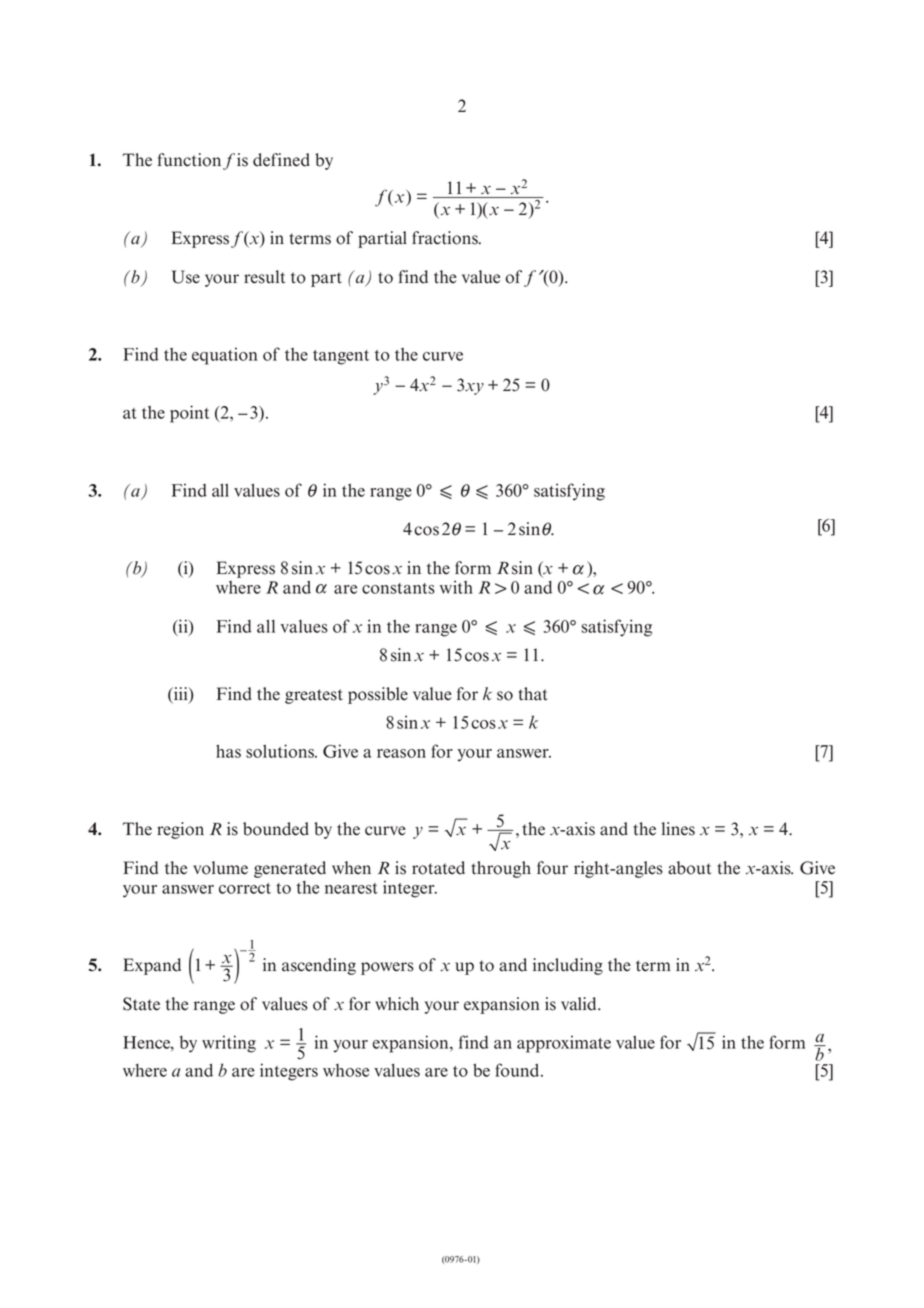  I want to click on approximate, so click(564, 1044).
